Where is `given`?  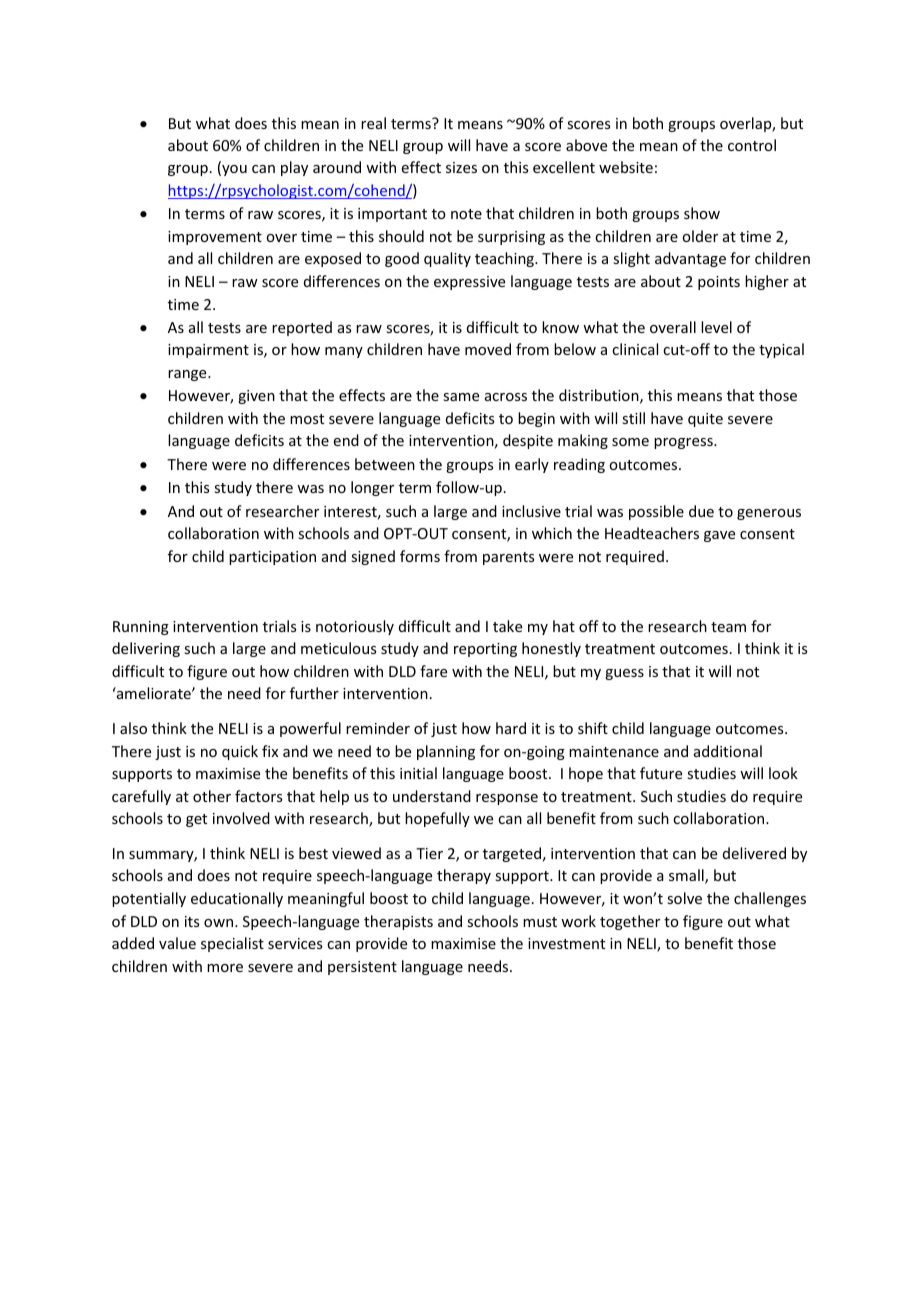
given is located at coordinates (256, 397).
